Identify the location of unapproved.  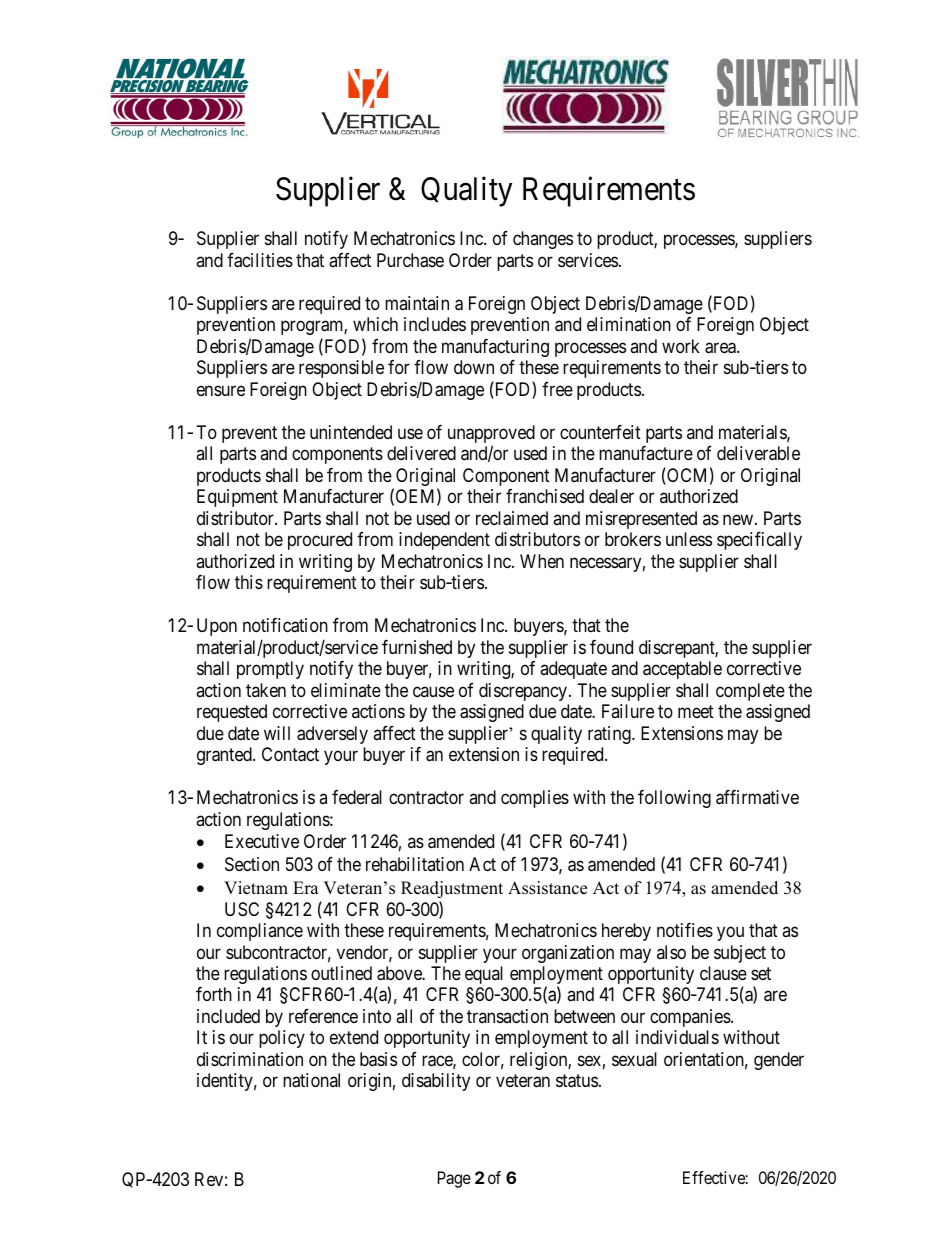
(491, 435).
